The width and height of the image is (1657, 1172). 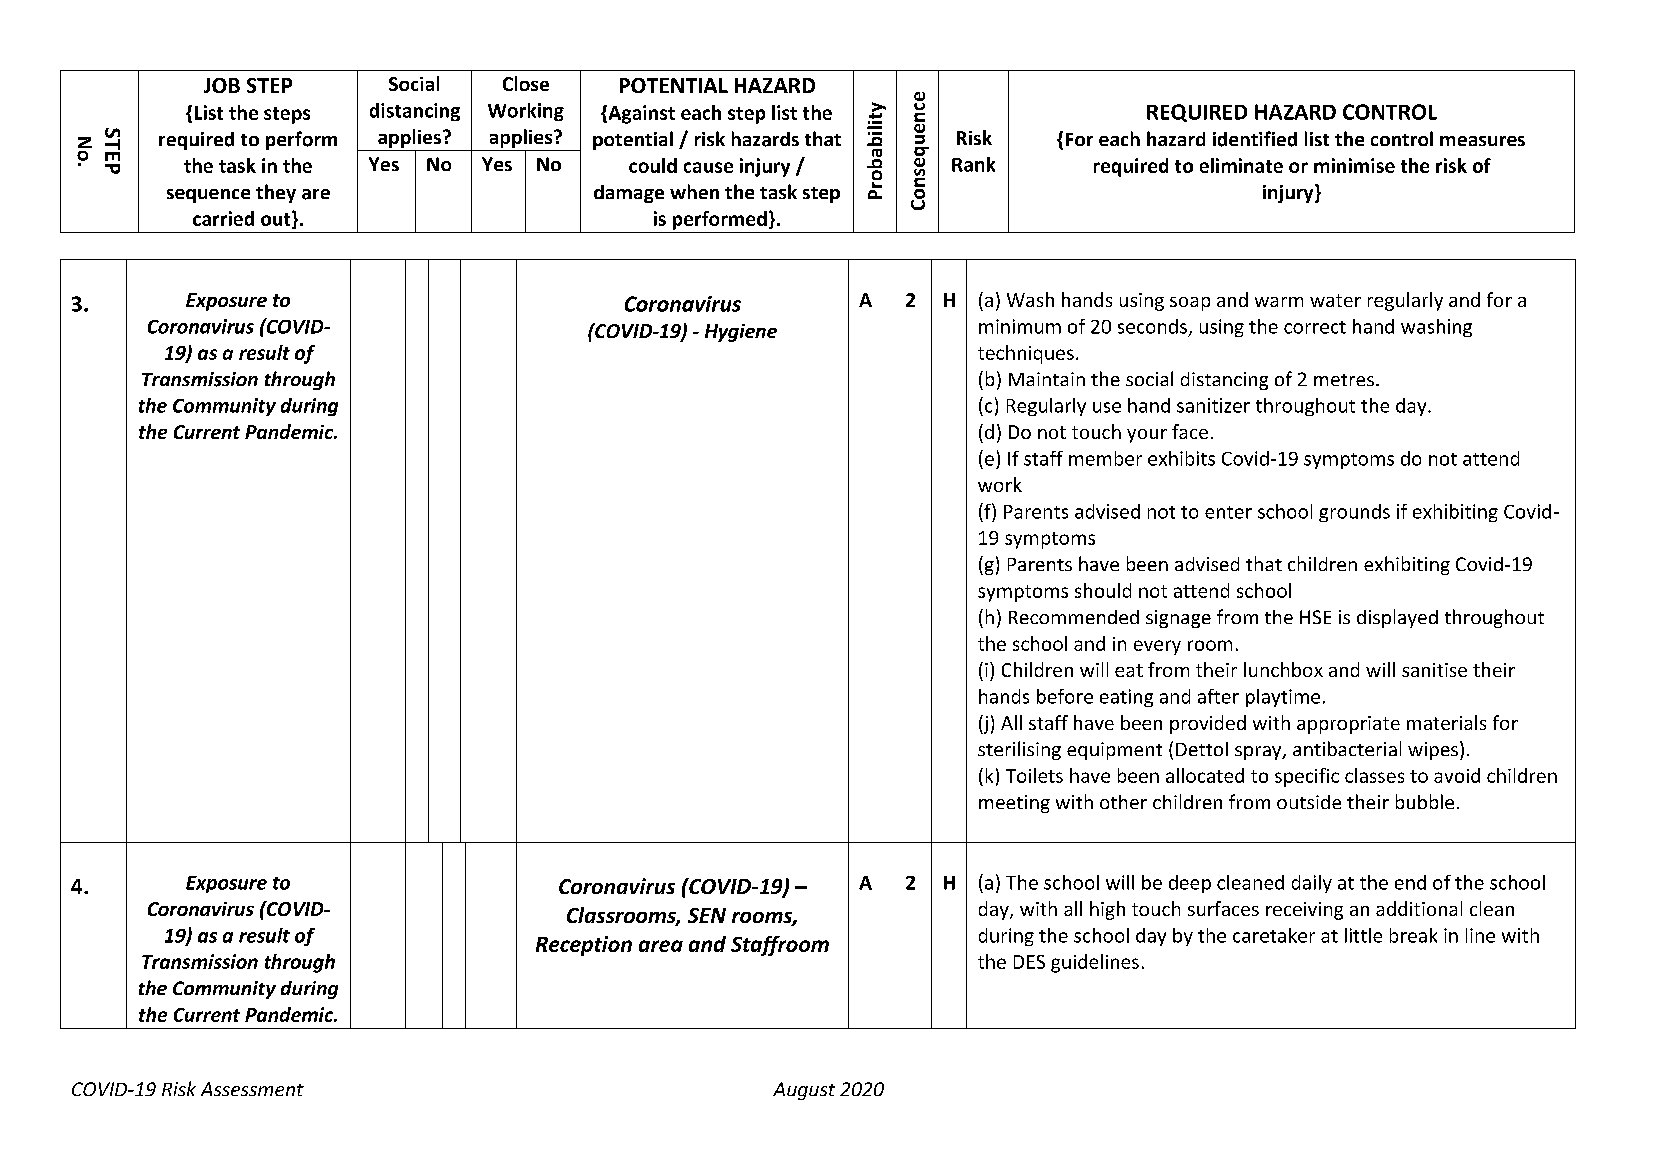 I want to click on meeting, so click(x=1014, y=804).
